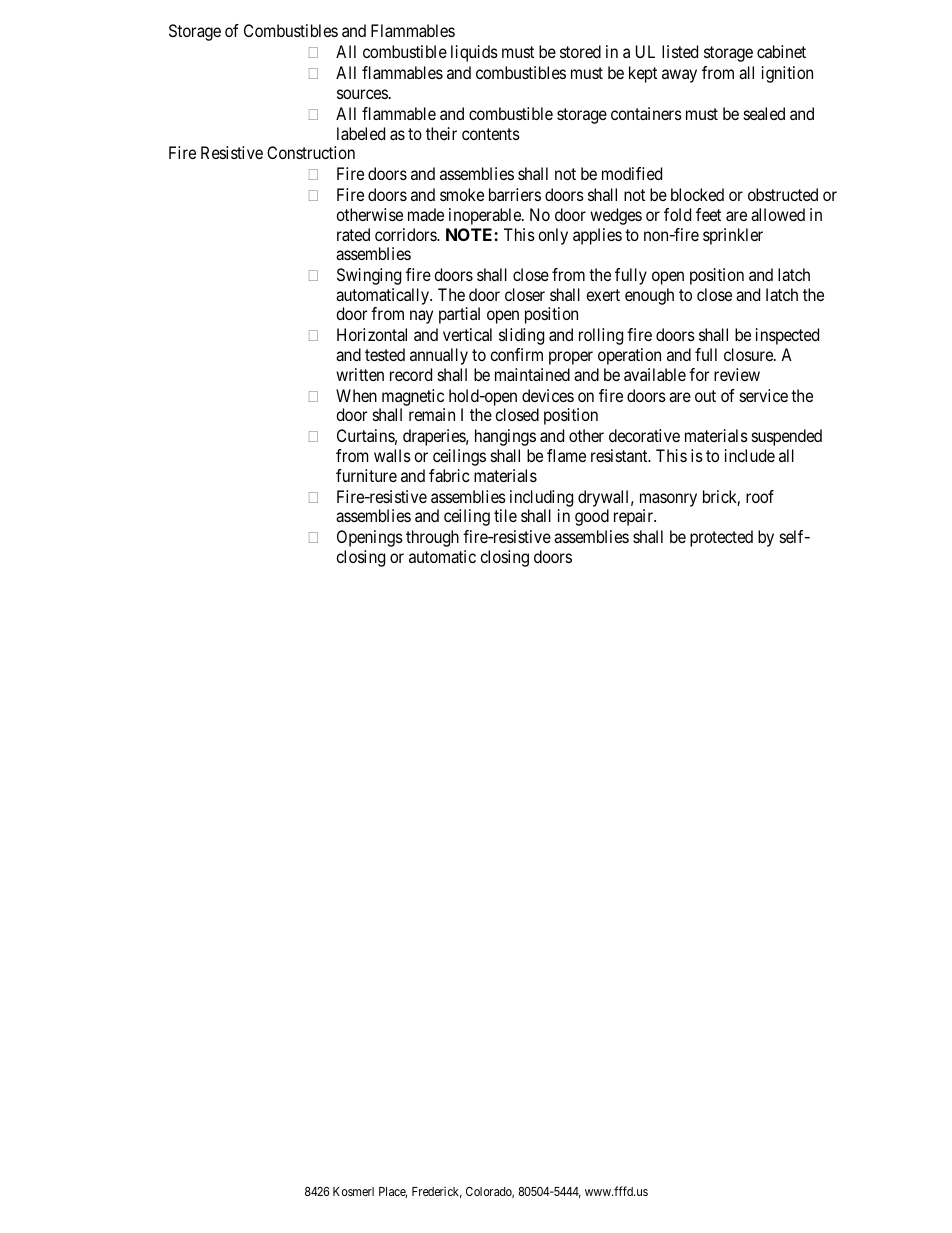 Image resolution: width=952 pixels, height=1233 pixels. What do you see at coordinates (634, 517) in the document?
I see `repair` at bounding box center [634, 517].
